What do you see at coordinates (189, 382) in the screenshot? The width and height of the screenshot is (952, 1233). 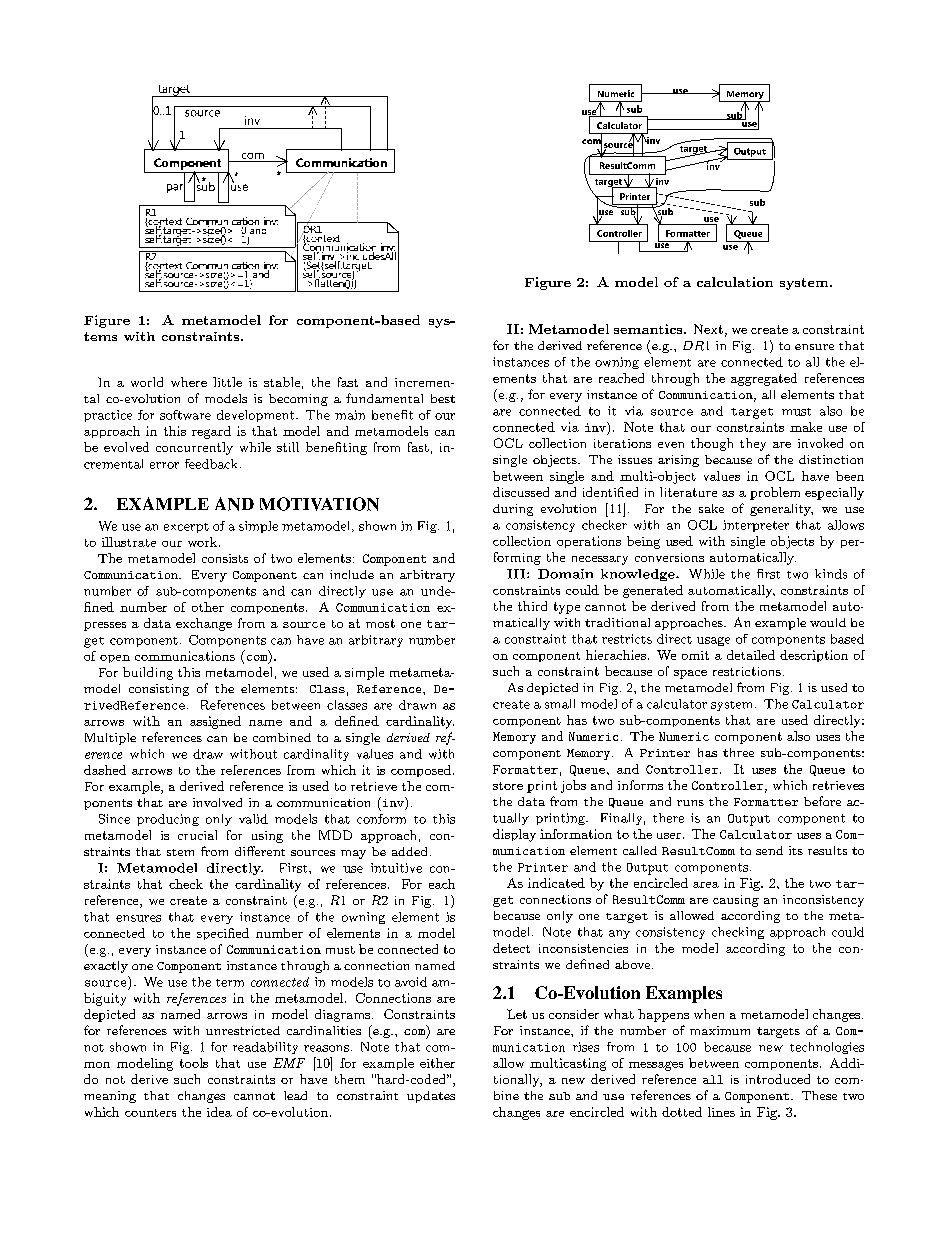 I see `where` at bounding box center [189, 382].
